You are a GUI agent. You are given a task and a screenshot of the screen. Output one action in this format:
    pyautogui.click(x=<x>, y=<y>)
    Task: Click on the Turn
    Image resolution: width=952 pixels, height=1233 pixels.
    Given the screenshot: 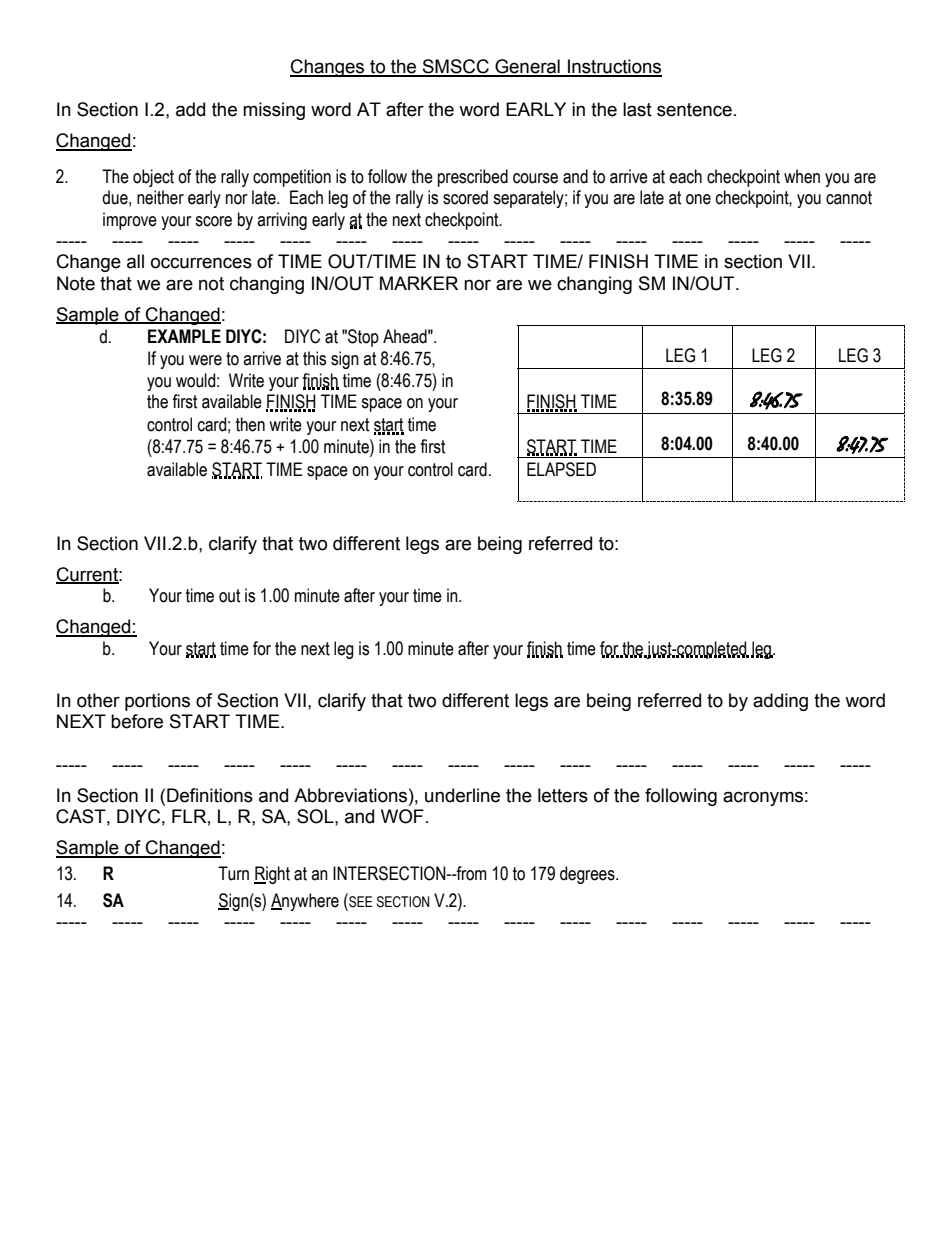 What is the action you would take?
    pyautogui.click(x=233, y=873)
